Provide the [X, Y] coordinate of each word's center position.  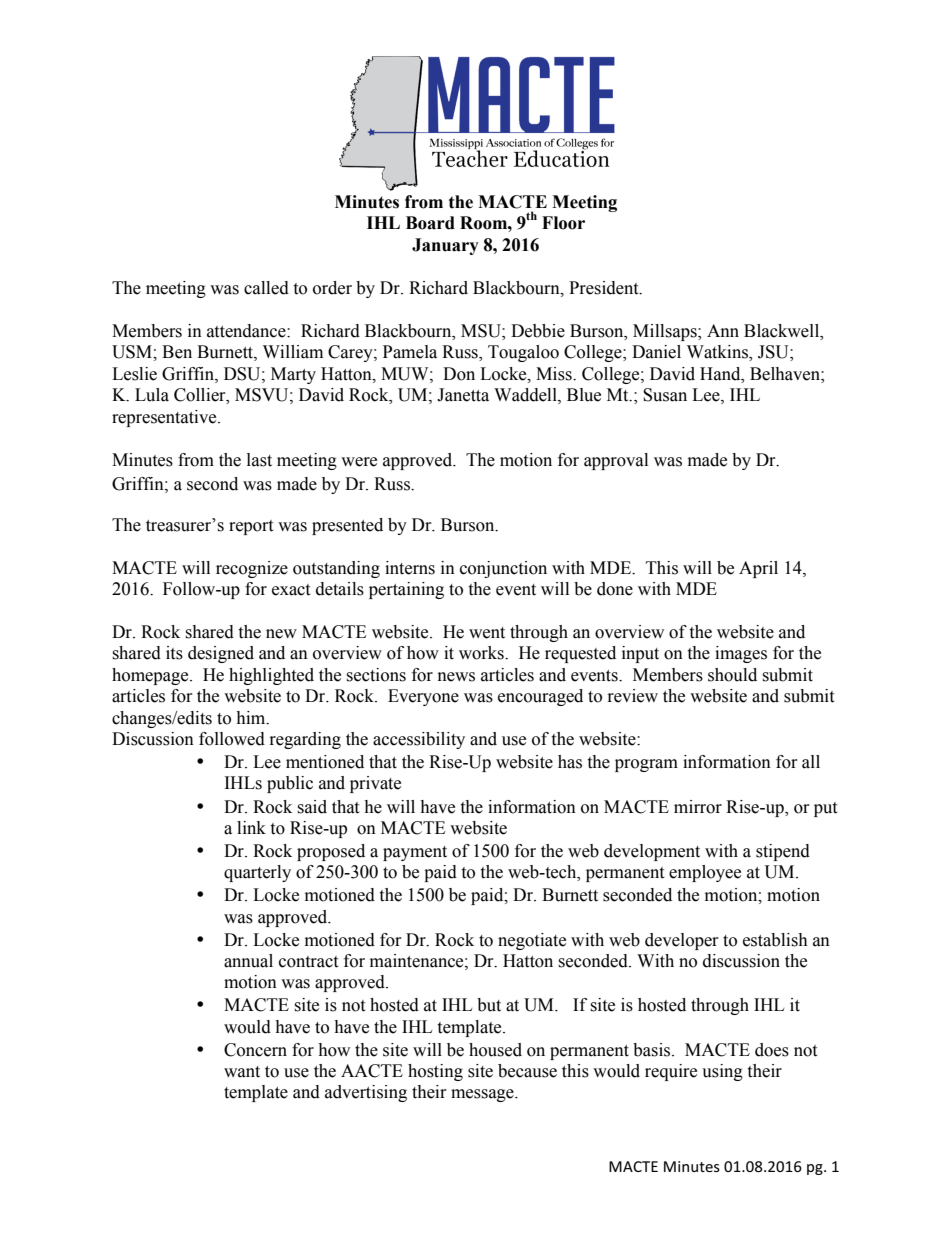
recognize [252, 569]
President [605, 288]
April [758, 569]
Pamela [410, 352]
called [266, 288]
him [252, 718]
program [646, 765]
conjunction [503, 569]
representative [165, 418]
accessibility [419, 740]
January [445, 246]
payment [415, 853]
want [242, 1072]
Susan [665, 395]
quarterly [257, 873]
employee [705, 873]
